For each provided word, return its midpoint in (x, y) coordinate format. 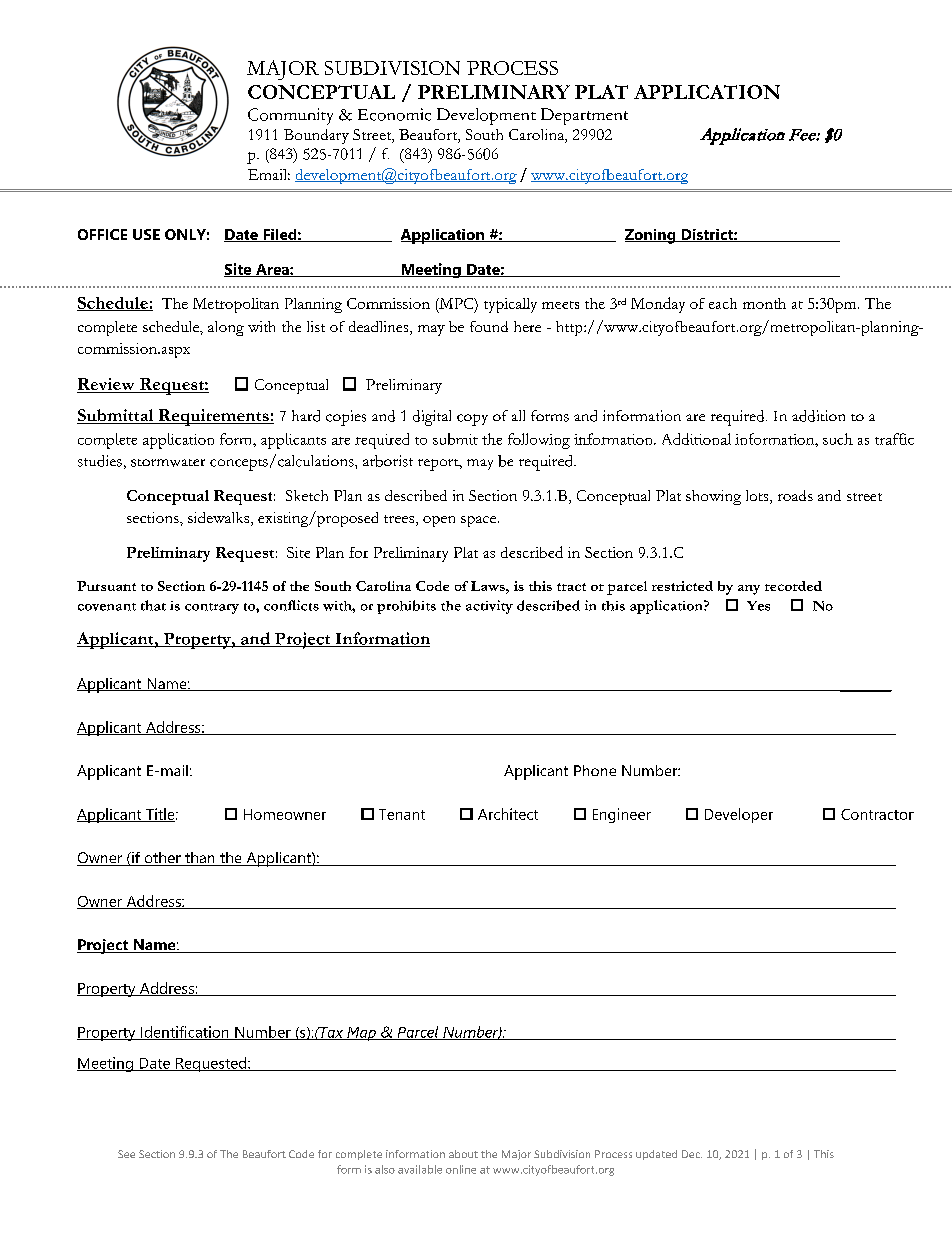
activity (489, 607)
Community (290, 116)
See (126, 1154)
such (838, 439)
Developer (739, 815)
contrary (212, 608)
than (200, 859)
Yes (758, 606)
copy (472, 420)
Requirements (213, 417)
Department (584, 116)
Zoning (651, 236)
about (463, 1154)
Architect (508, 814)
